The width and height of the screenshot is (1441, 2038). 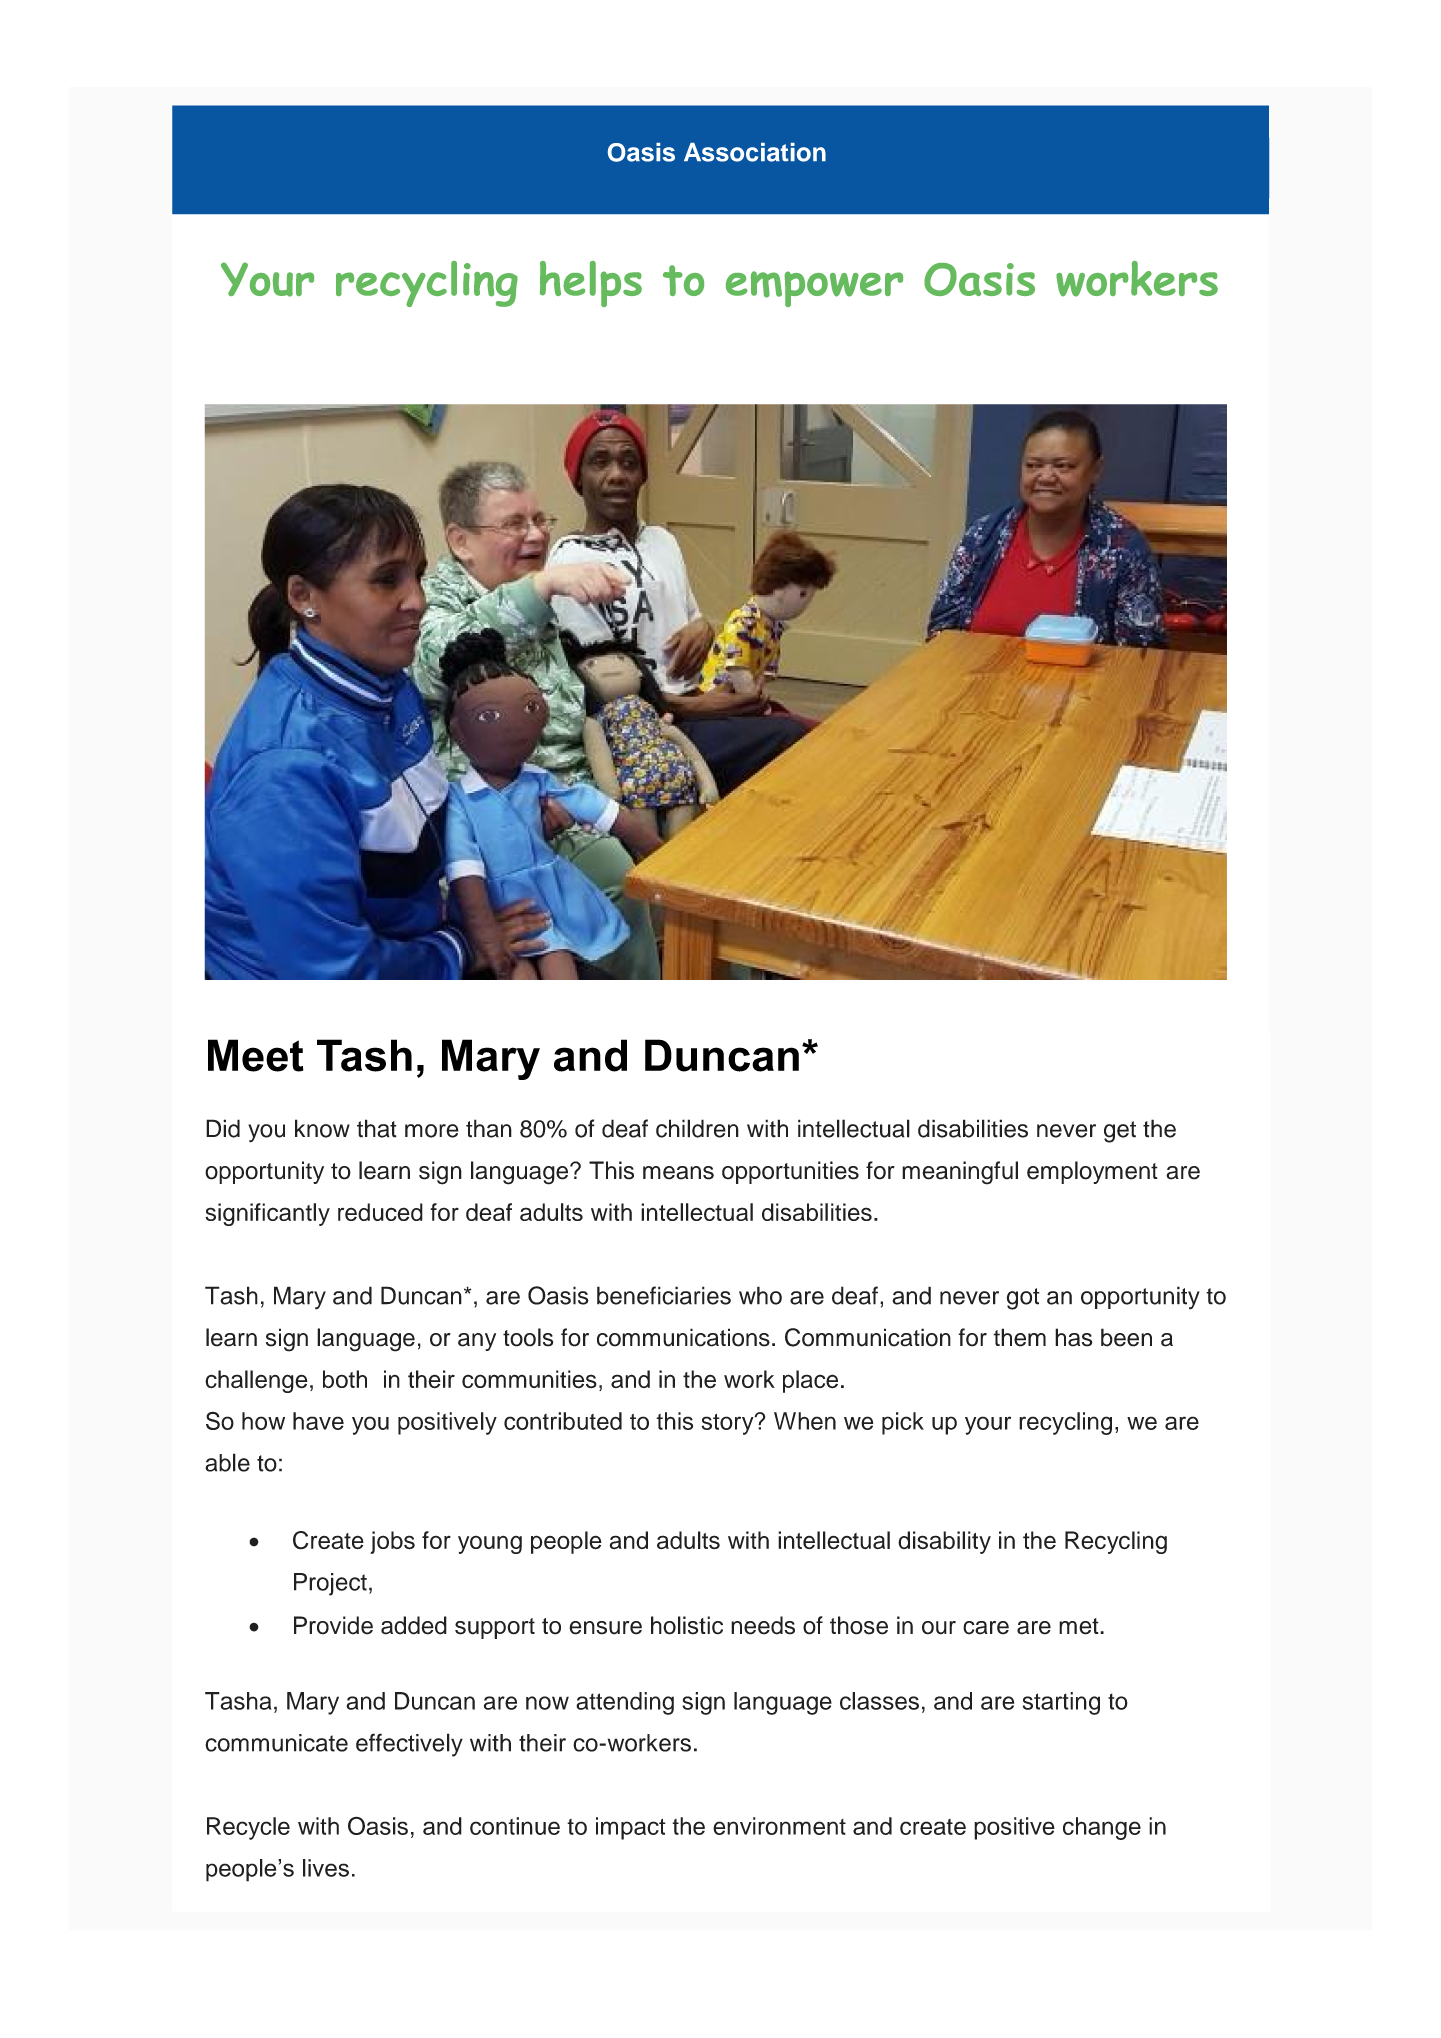 I want to click on children, so click(x=697, y=1128).
